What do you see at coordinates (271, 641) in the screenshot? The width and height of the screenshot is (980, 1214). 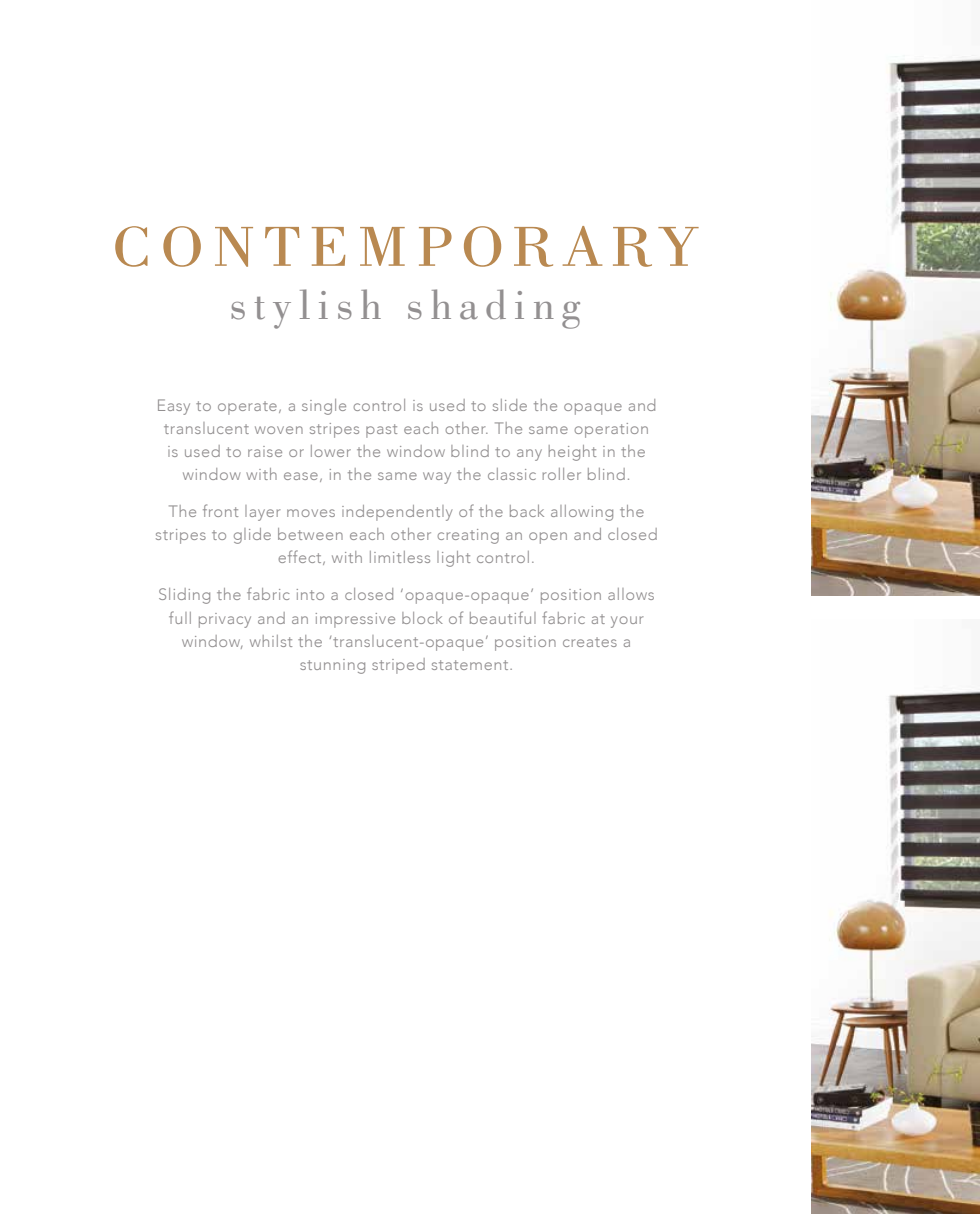 I see `whilst` at bounding box center [271, 641].
